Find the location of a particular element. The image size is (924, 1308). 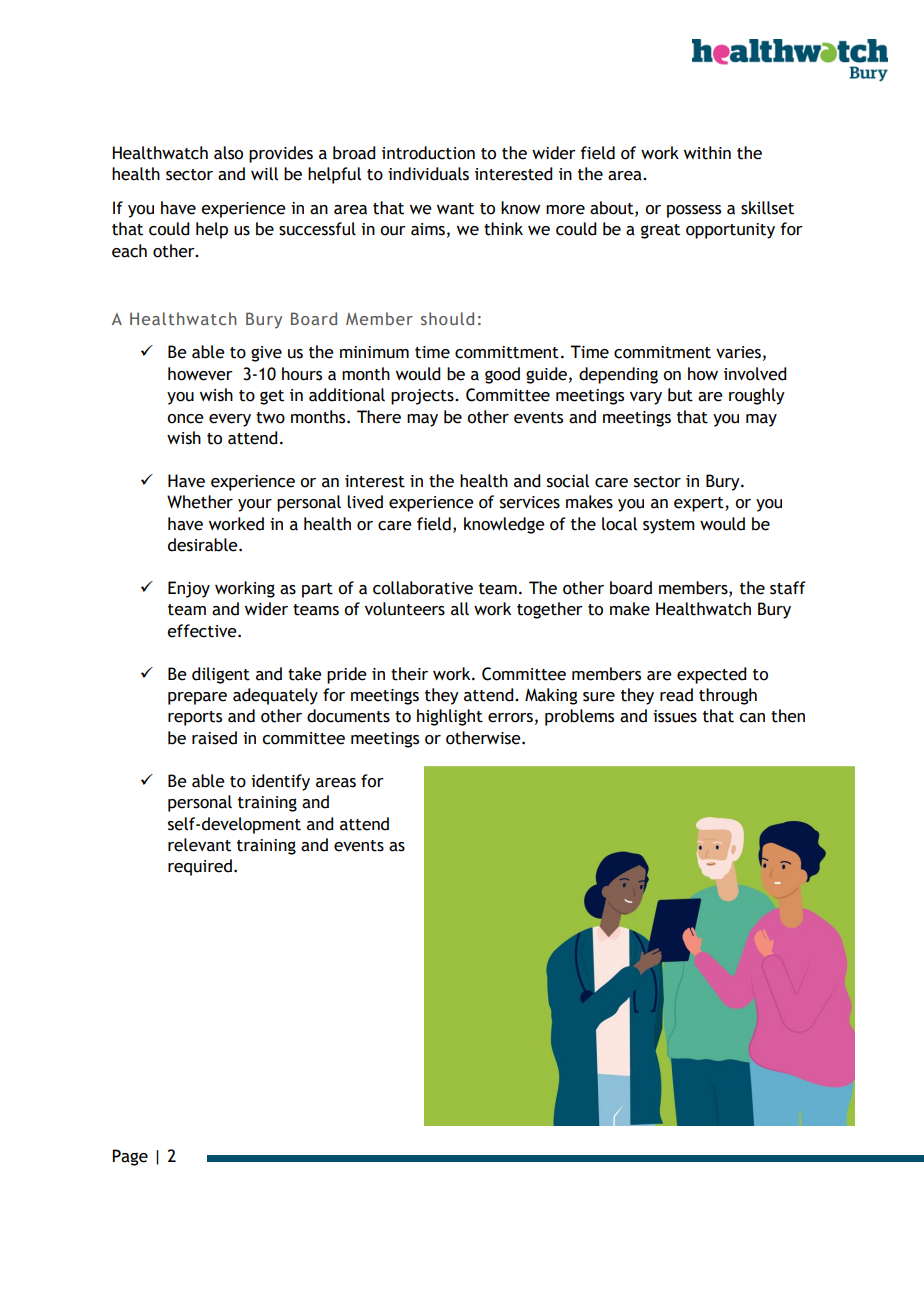

diligent is located at coordinates (221, 675).
